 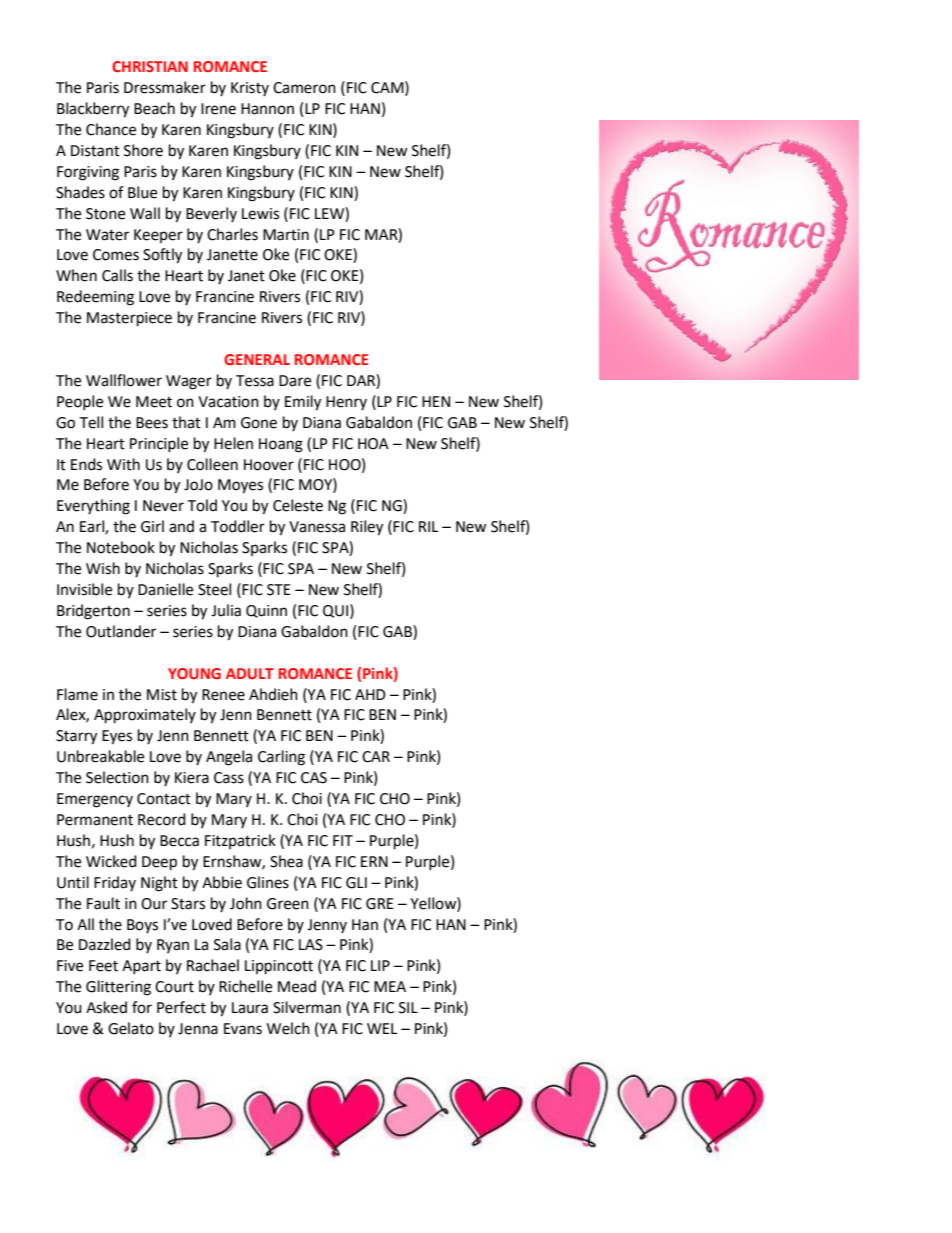 I want to click on Tell, so click(x=91, y=422).
